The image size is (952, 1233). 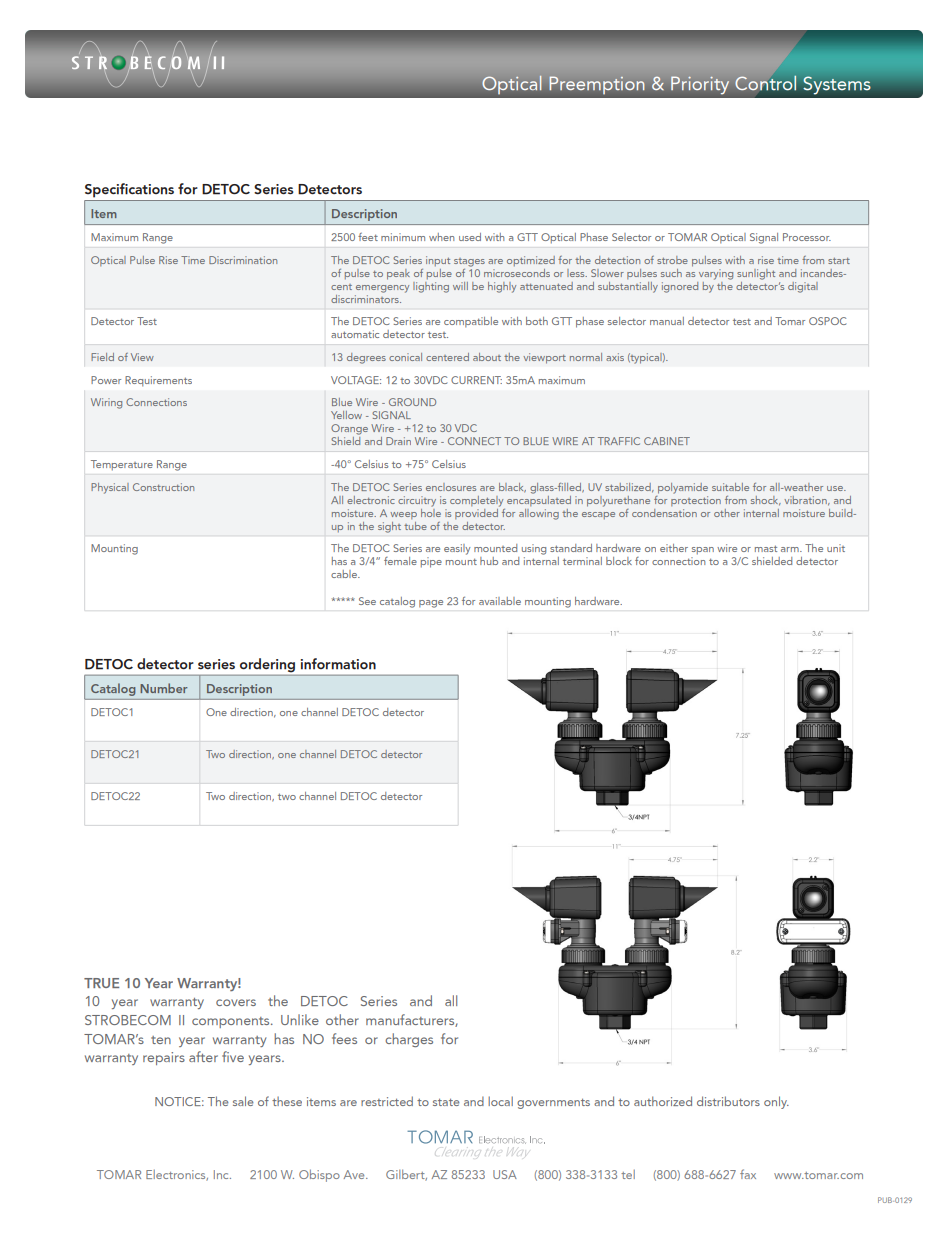 What do you see at coordinates (446, 1102) in the screenshot?
I see `state` at bounding box center [446, 1102].
